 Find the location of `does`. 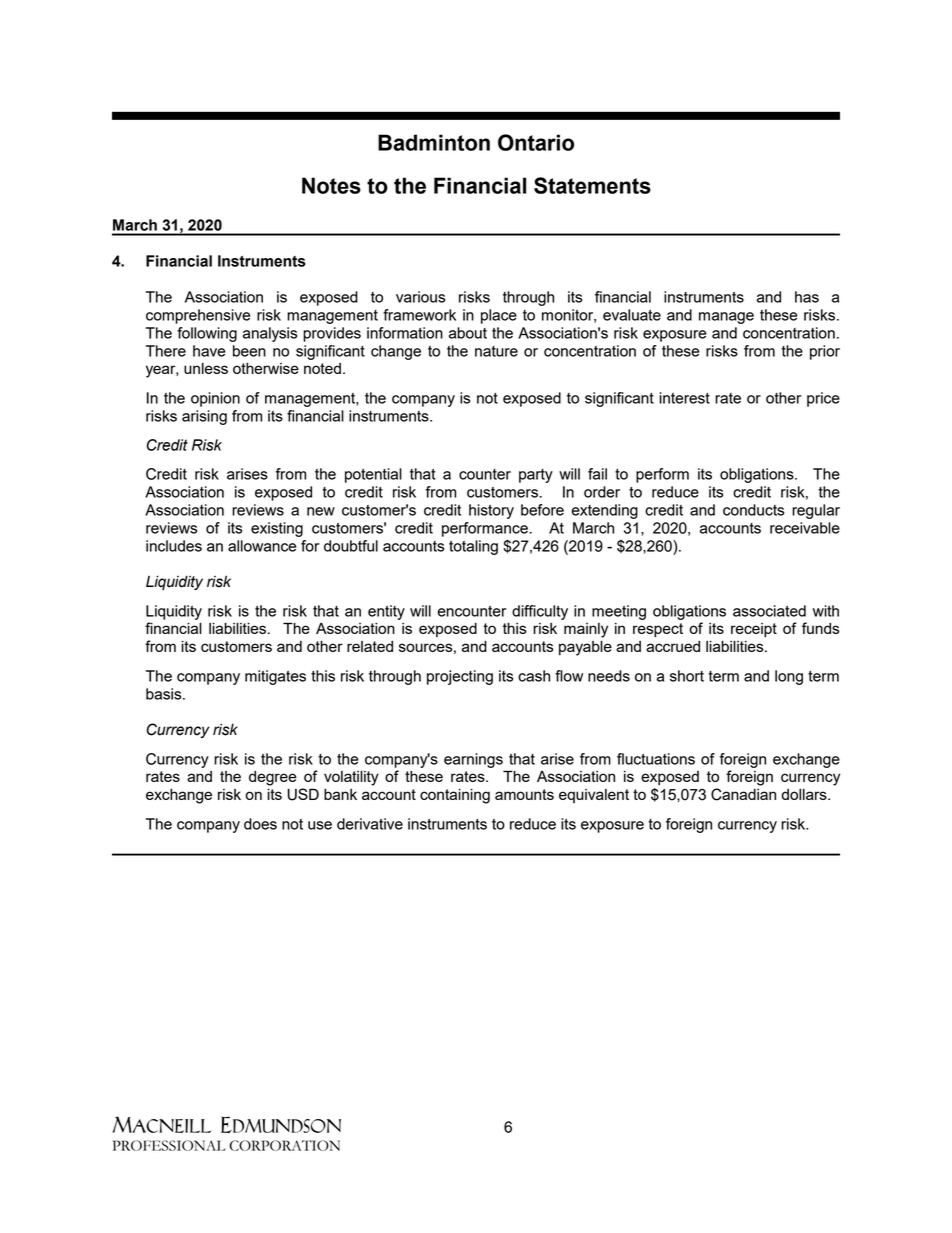

does is located at coordinates (260, 824).
